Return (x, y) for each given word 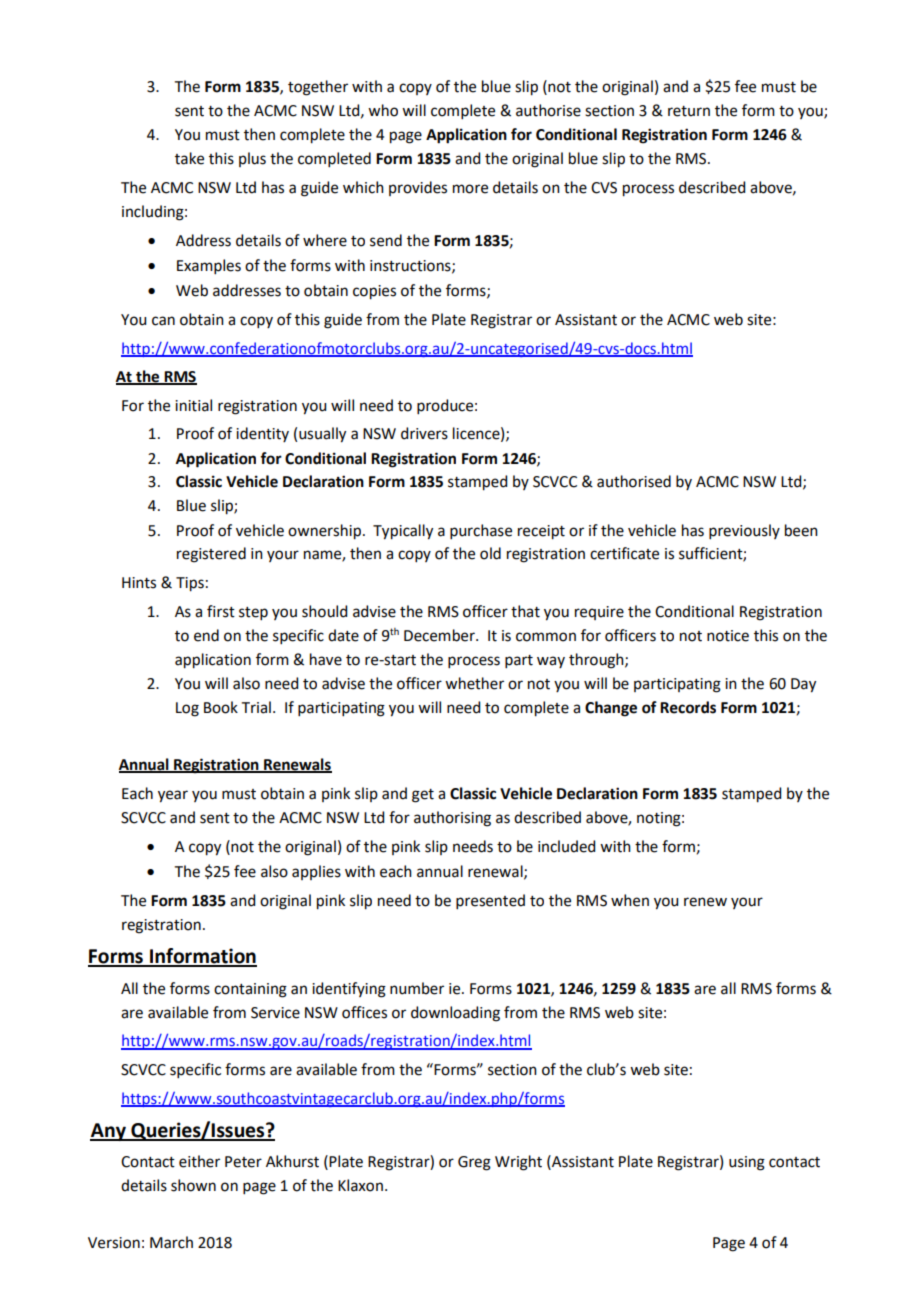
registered (211, 555)
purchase (481, 531)
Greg (474, 1163)
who (383, 110)
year (173, 796)
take (189, 158)
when (630, 900)
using (747, 1163)
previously (744, 531)
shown (193, 1185)
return (689, 111)
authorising (452, 819)
